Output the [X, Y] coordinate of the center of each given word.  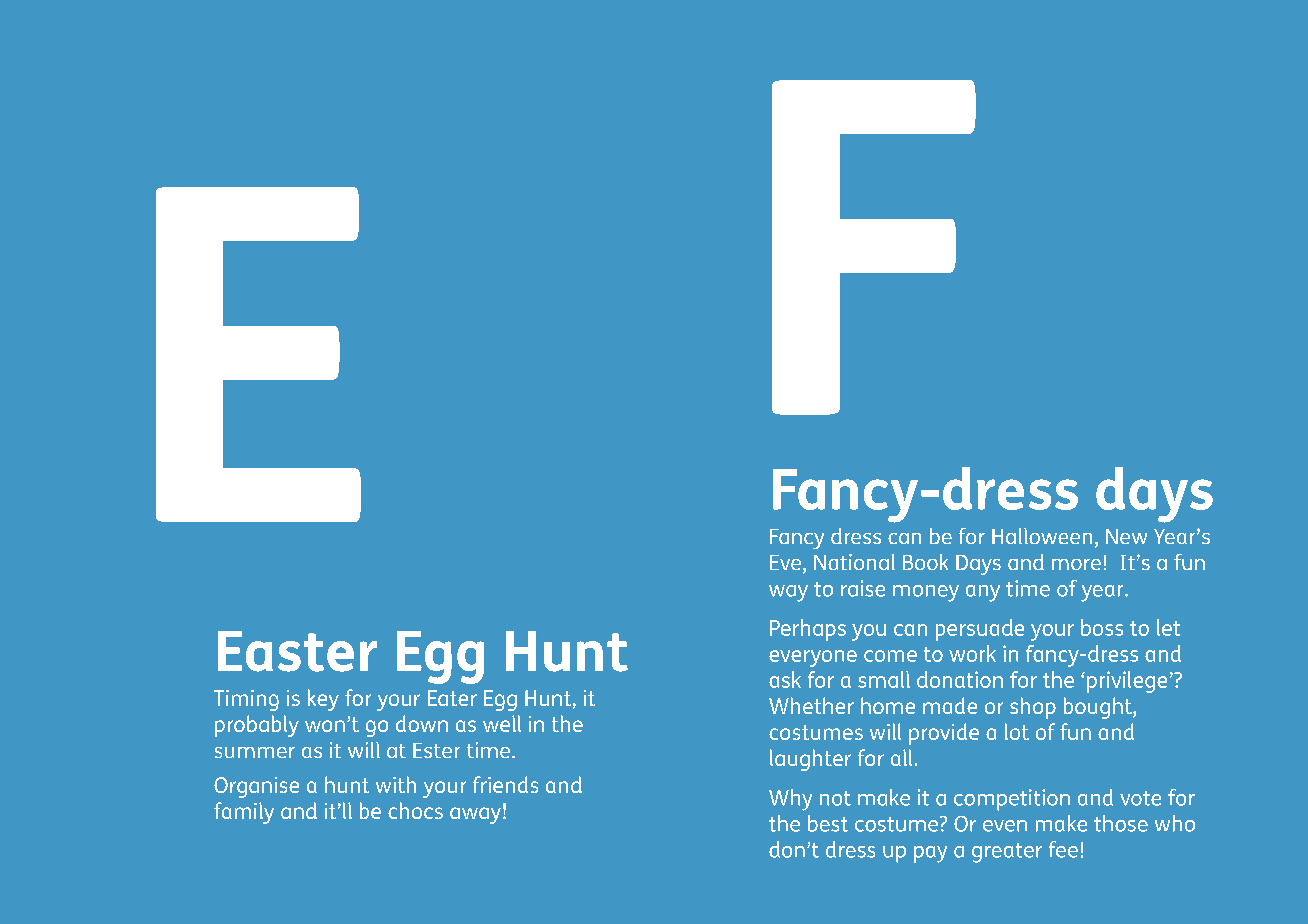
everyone [813, 658]
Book [925, 562]
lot [1017, 731]
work [972, 653]
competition [1012, 800]
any [983, 593]
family [244, 813]
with [396, 784]
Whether [811, 705]
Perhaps [808, 630]
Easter [297, 651]
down [422, 723]
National [854, 562]
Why [790, 800]
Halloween [1042, 536]
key [323, 700]
